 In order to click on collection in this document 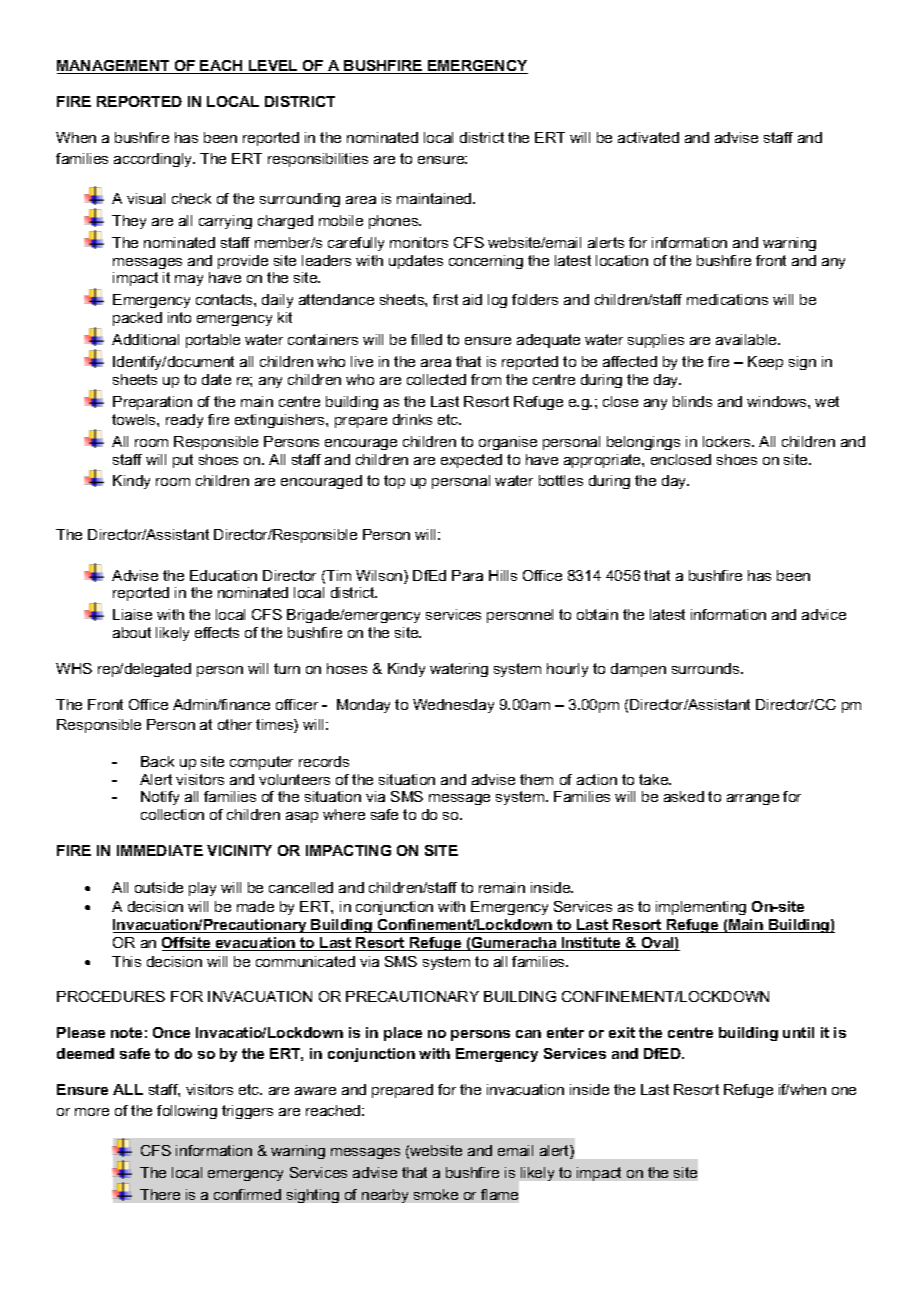, I will do `click(172, 814)`.
